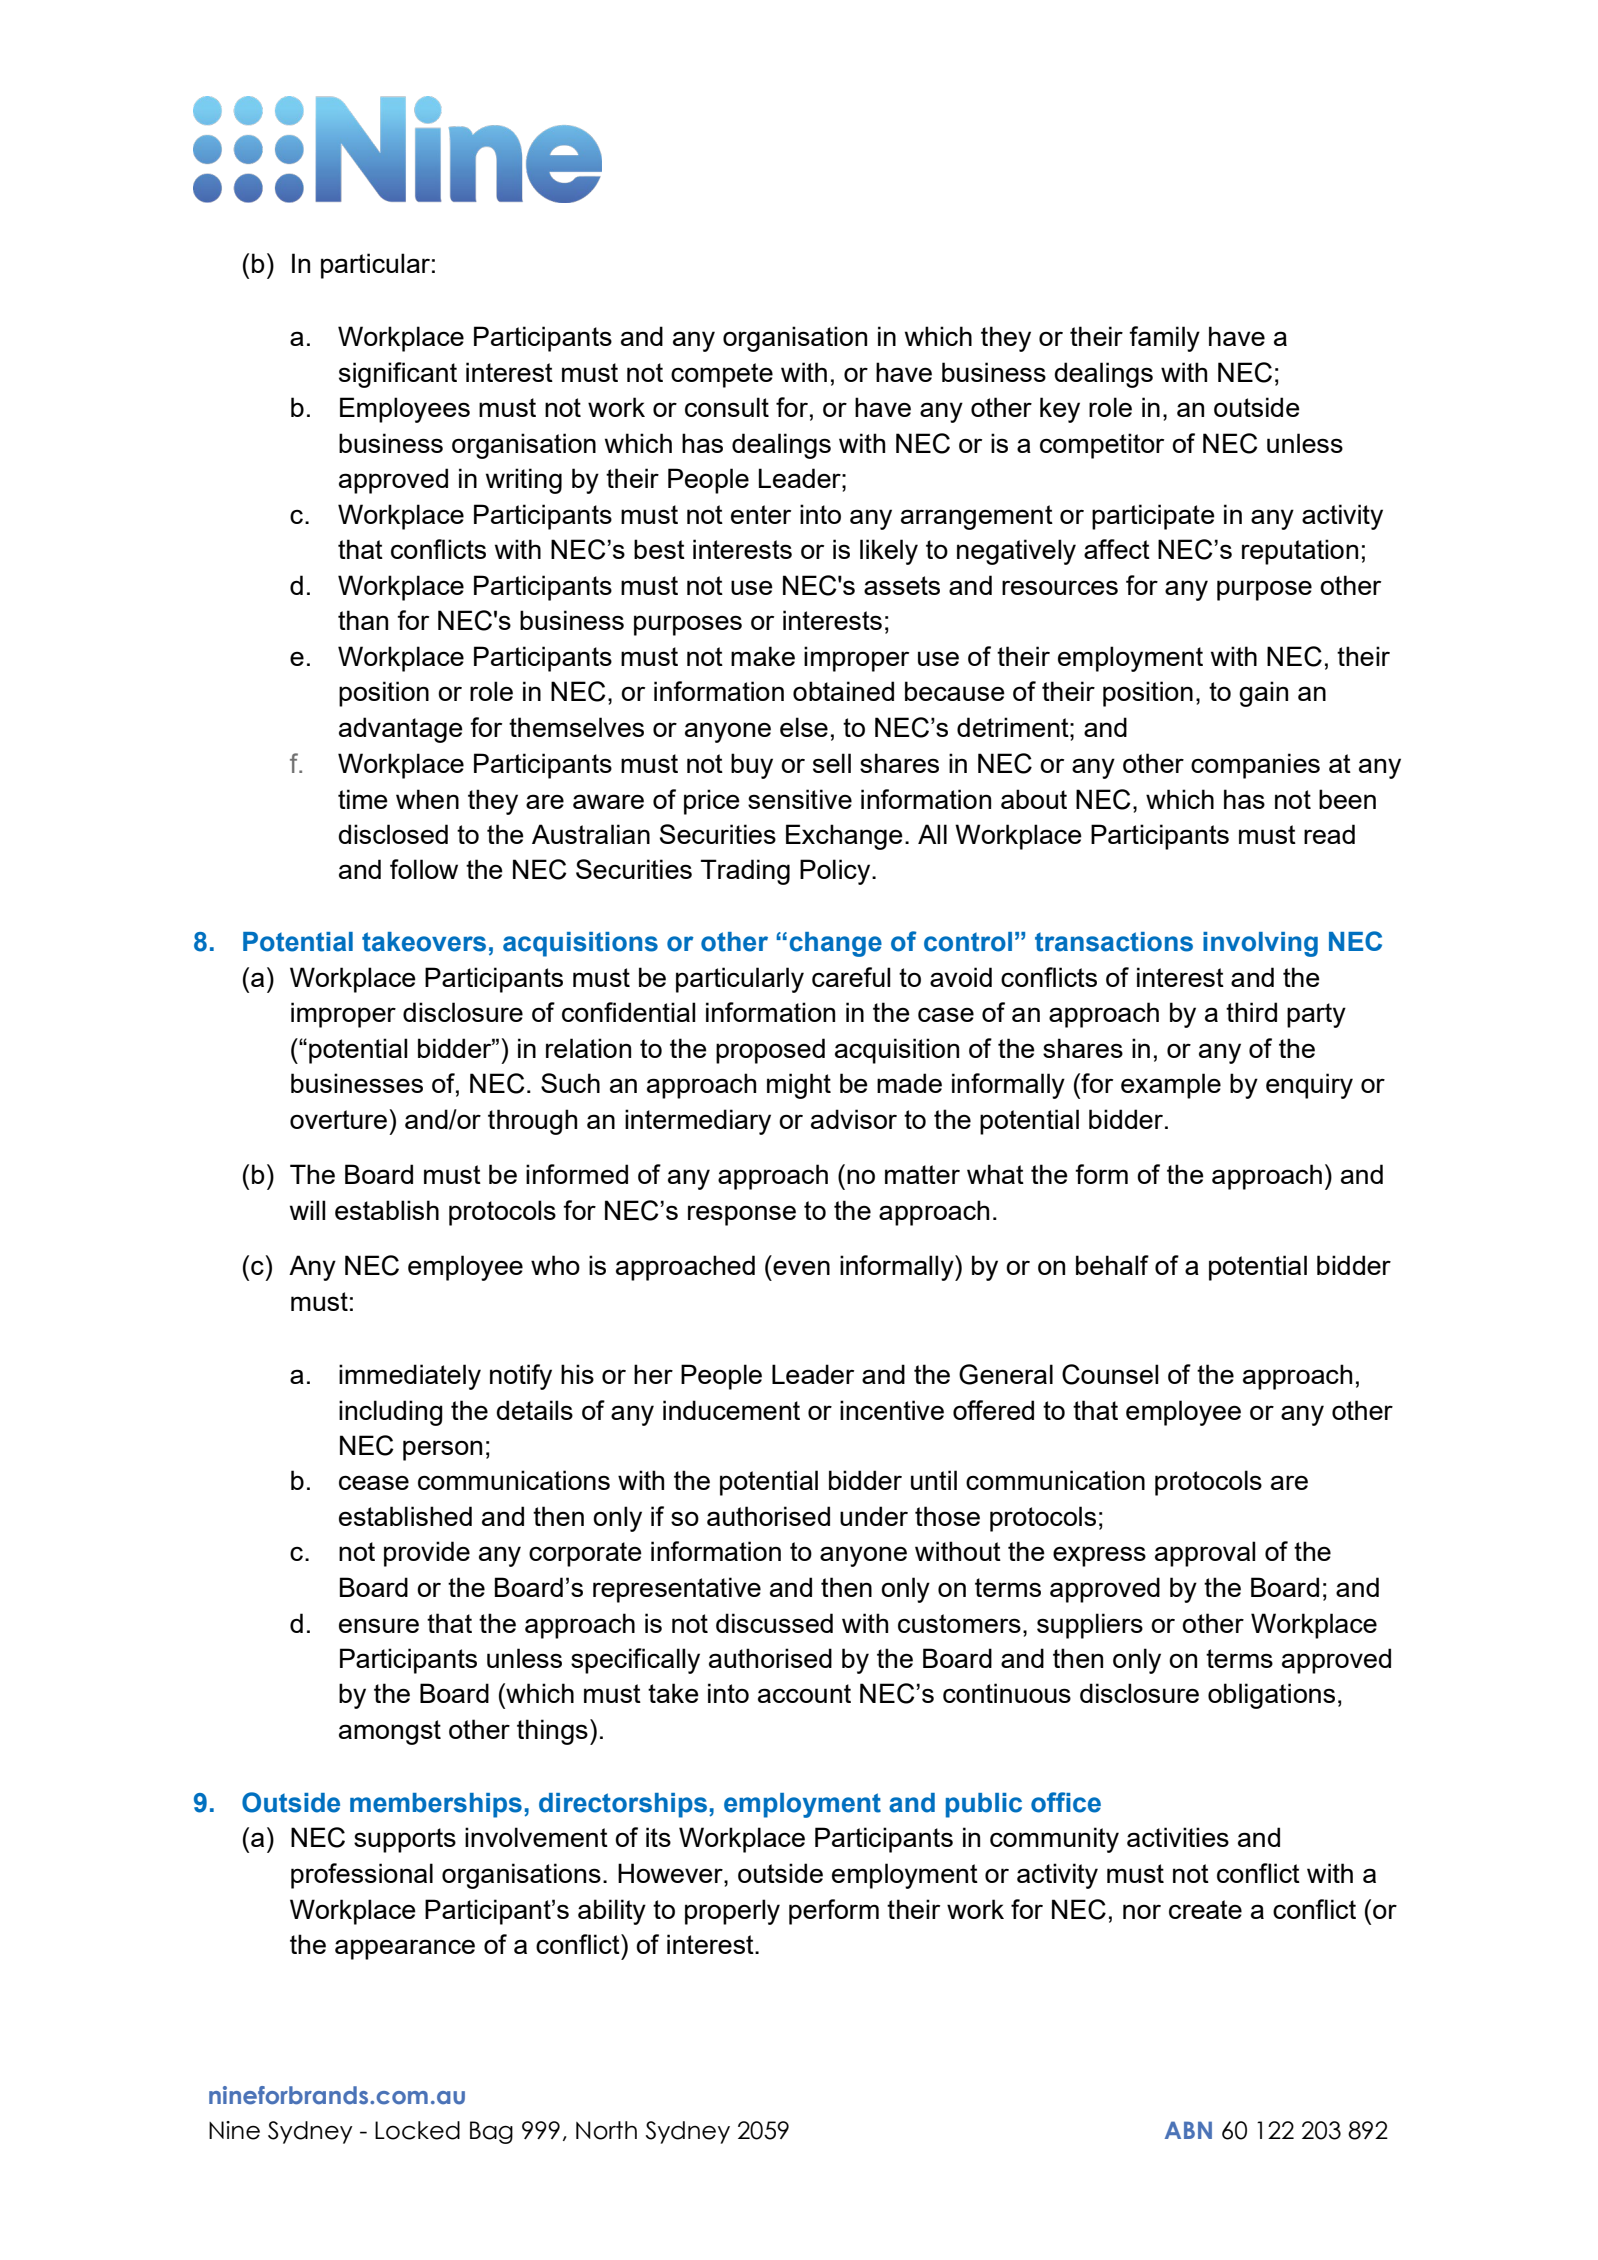  What do you see at coordinates (417, 2130) in the page?
I see `Locked` at bounding box center [417, 2130].
